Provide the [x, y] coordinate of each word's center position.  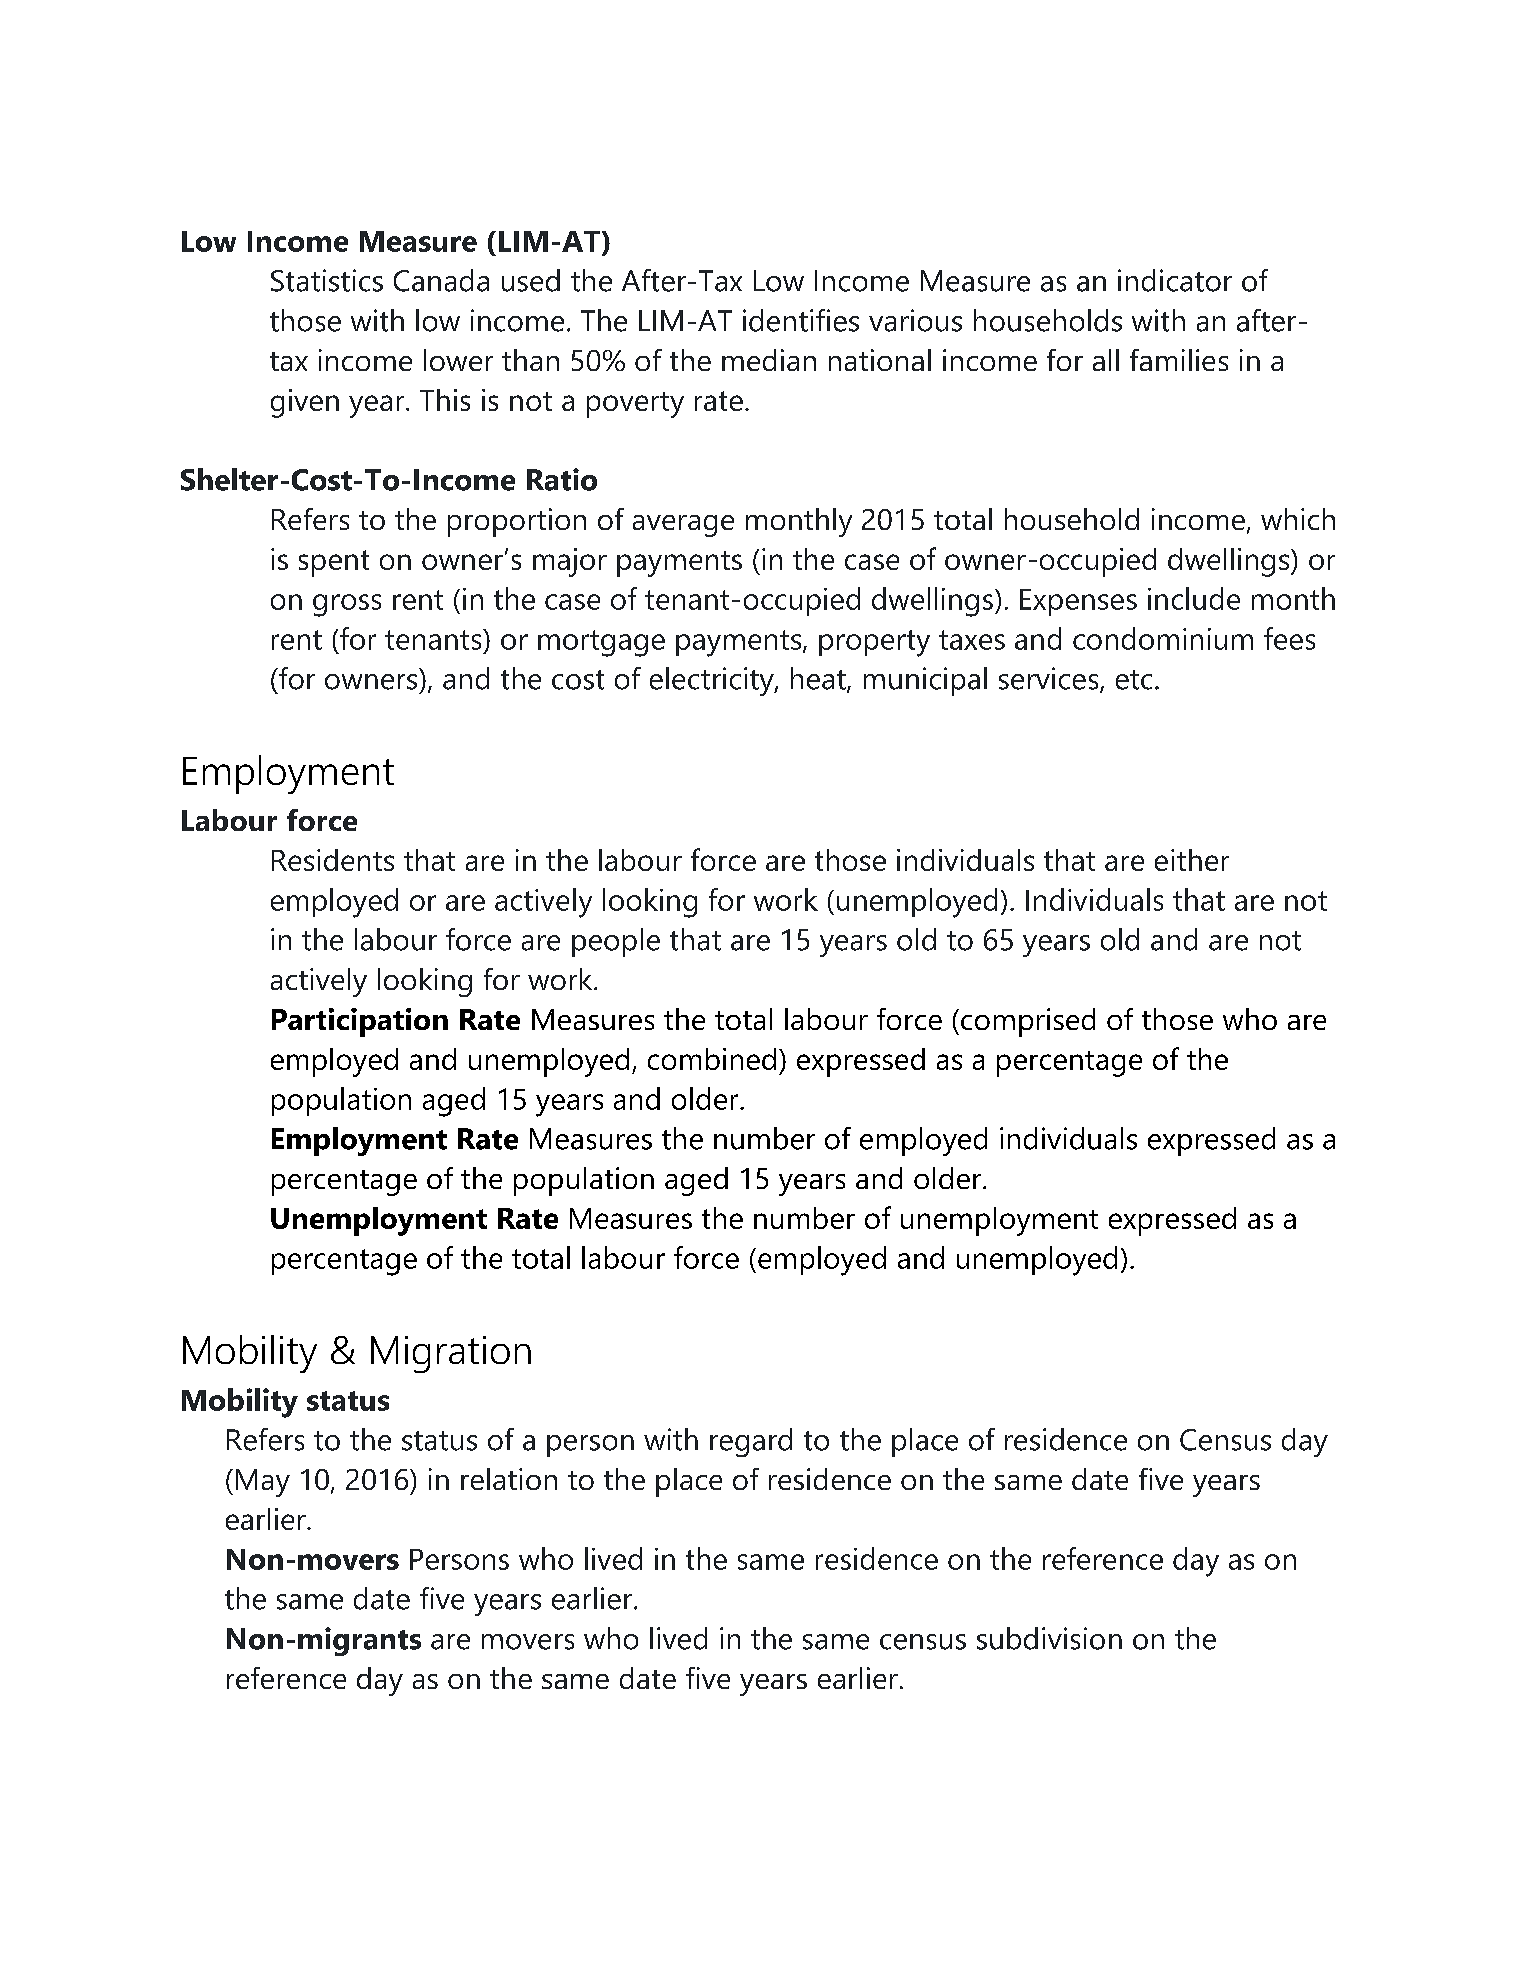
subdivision [1049, 1638]
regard [751, 1442]
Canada [441, 280]
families [1179, 360]
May [263, 1483]
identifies [801, 320]
